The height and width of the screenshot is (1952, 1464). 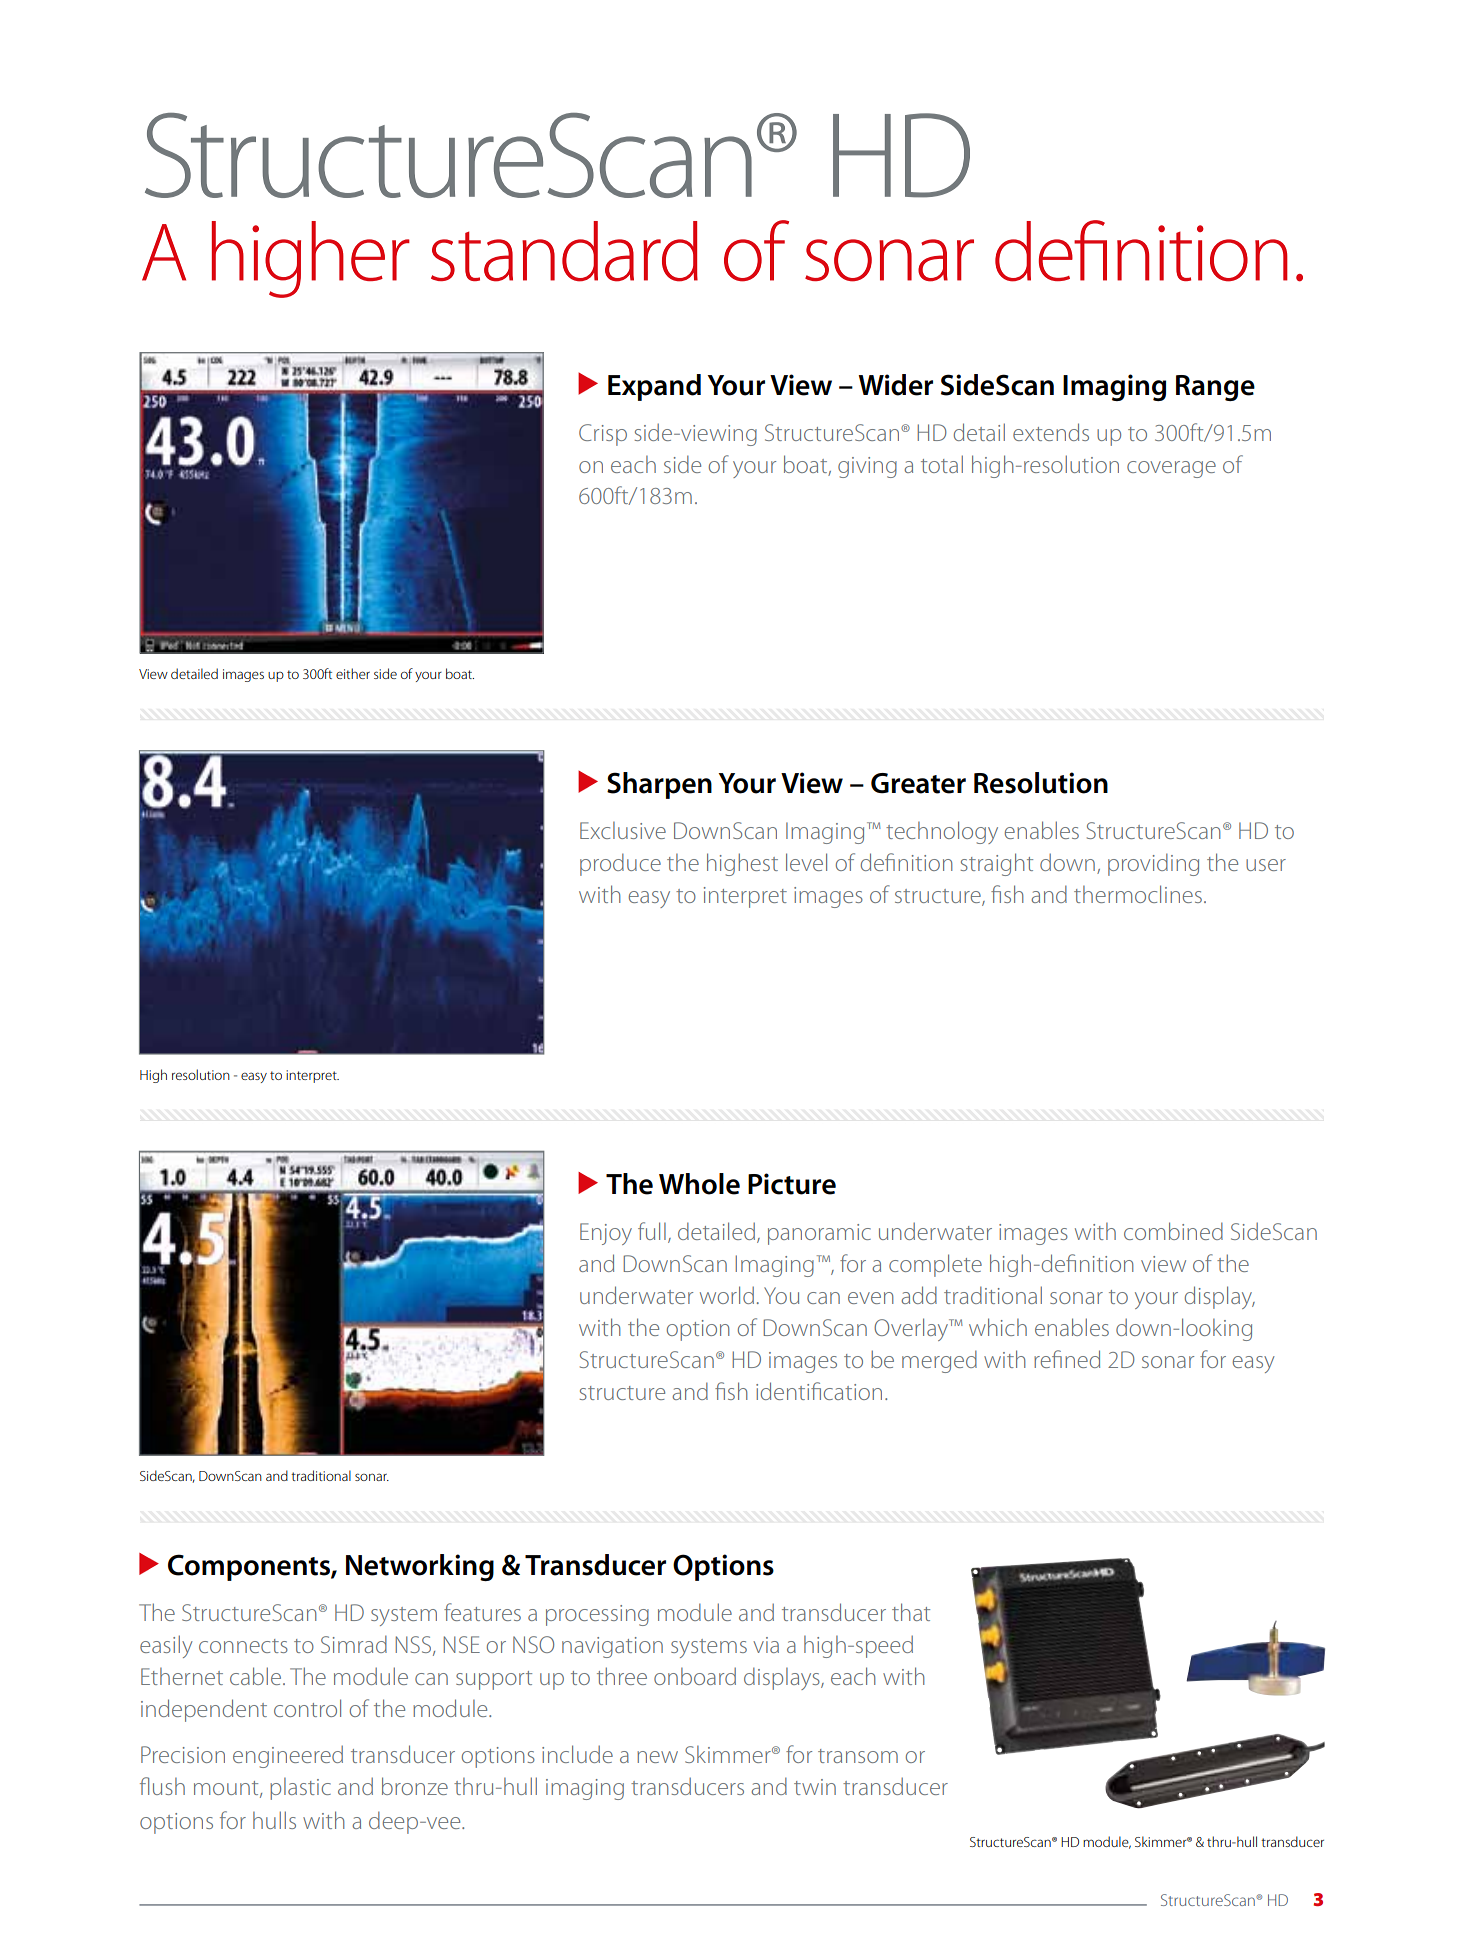 I want to click on Enjoy, so click(x=606, y=1234).
